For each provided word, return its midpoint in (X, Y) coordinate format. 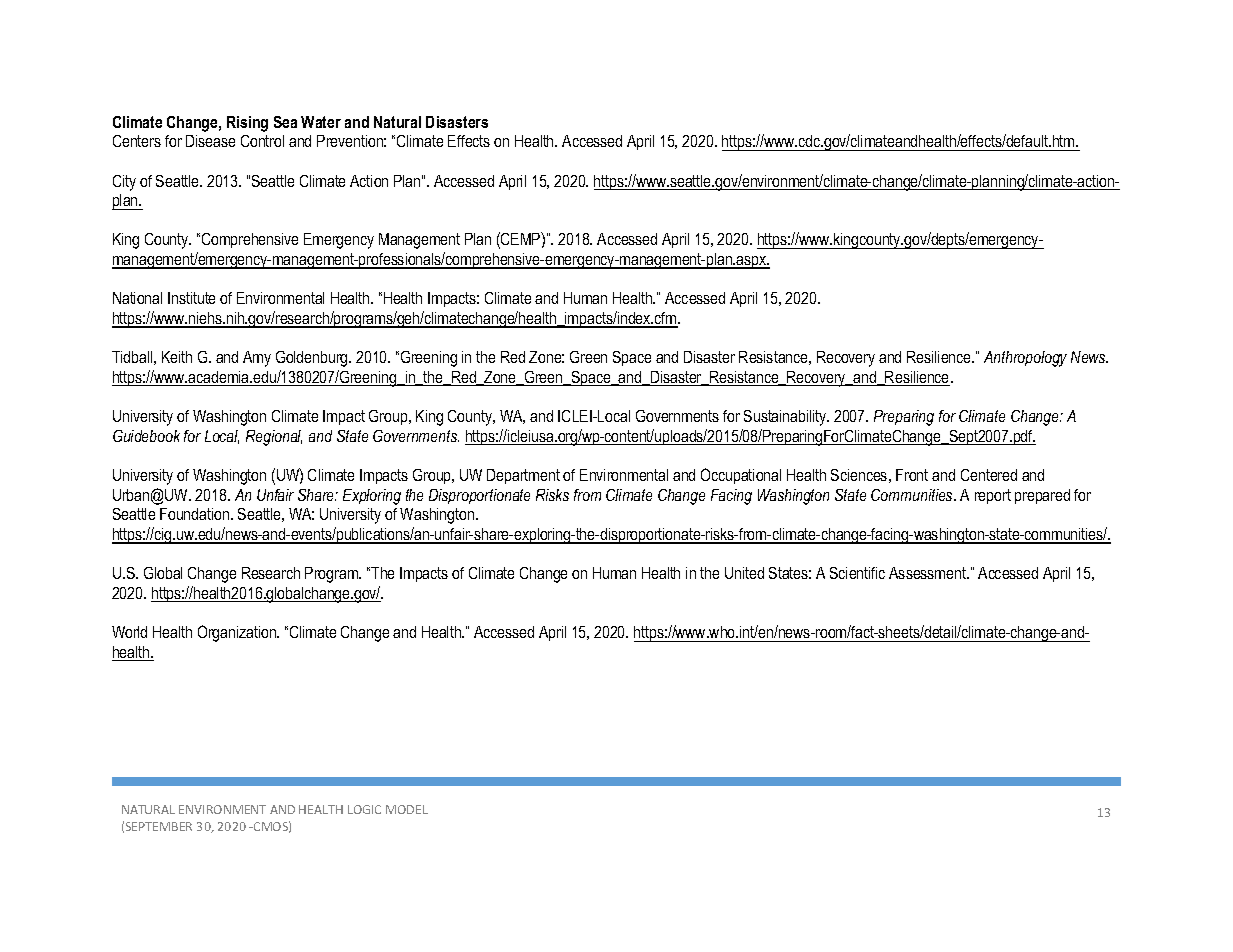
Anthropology (1025, 359)
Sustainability (786, 418)
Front (912, 475)
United (744, 573)
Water (321, 122)
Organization (238, 633)
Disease (210, 141)
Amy (257, 359)
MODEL (407, 809)
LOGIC (364, 809)
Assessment (929, 573)
